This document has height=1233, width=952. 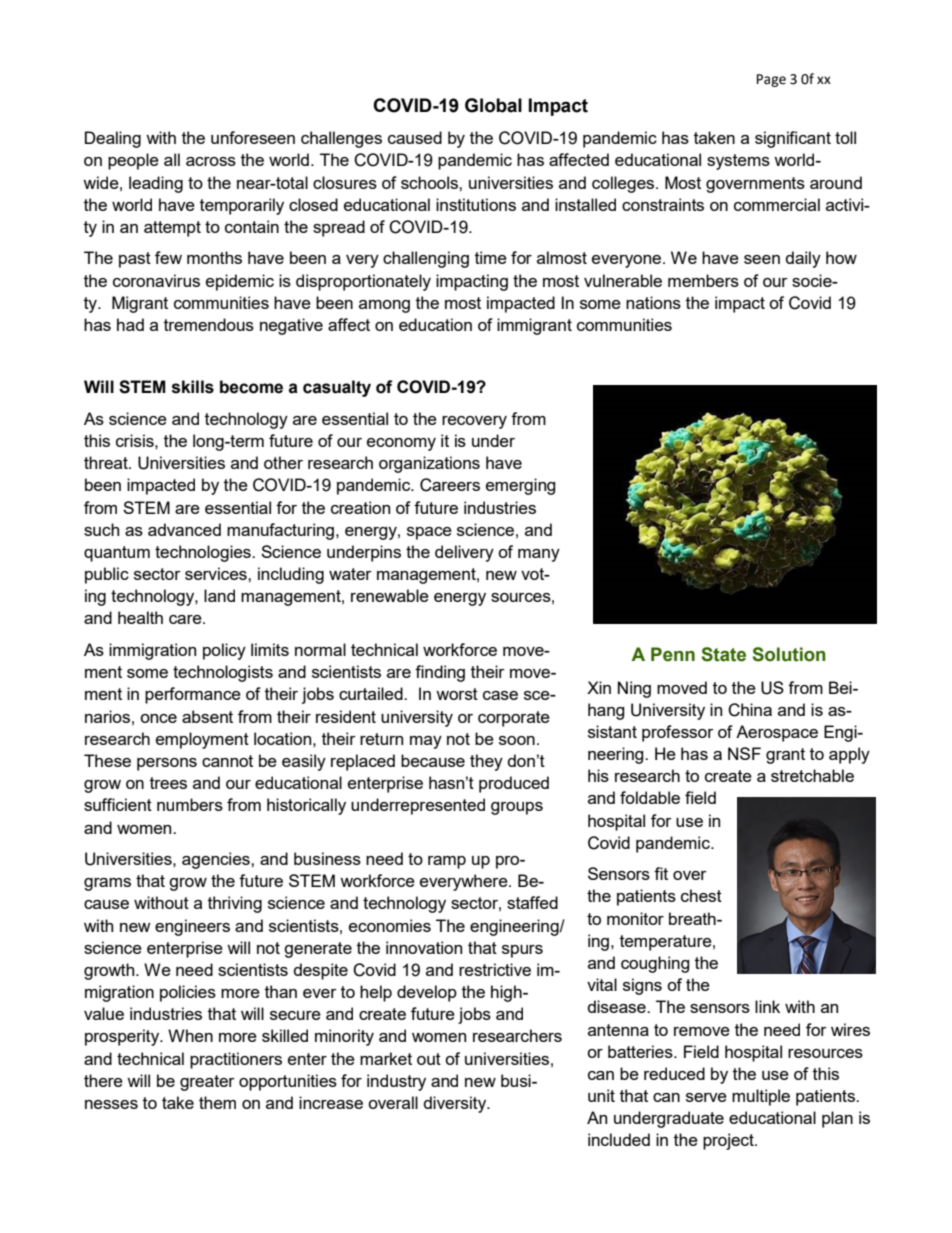 I want to click on Global, so click(x=493, y=105).
